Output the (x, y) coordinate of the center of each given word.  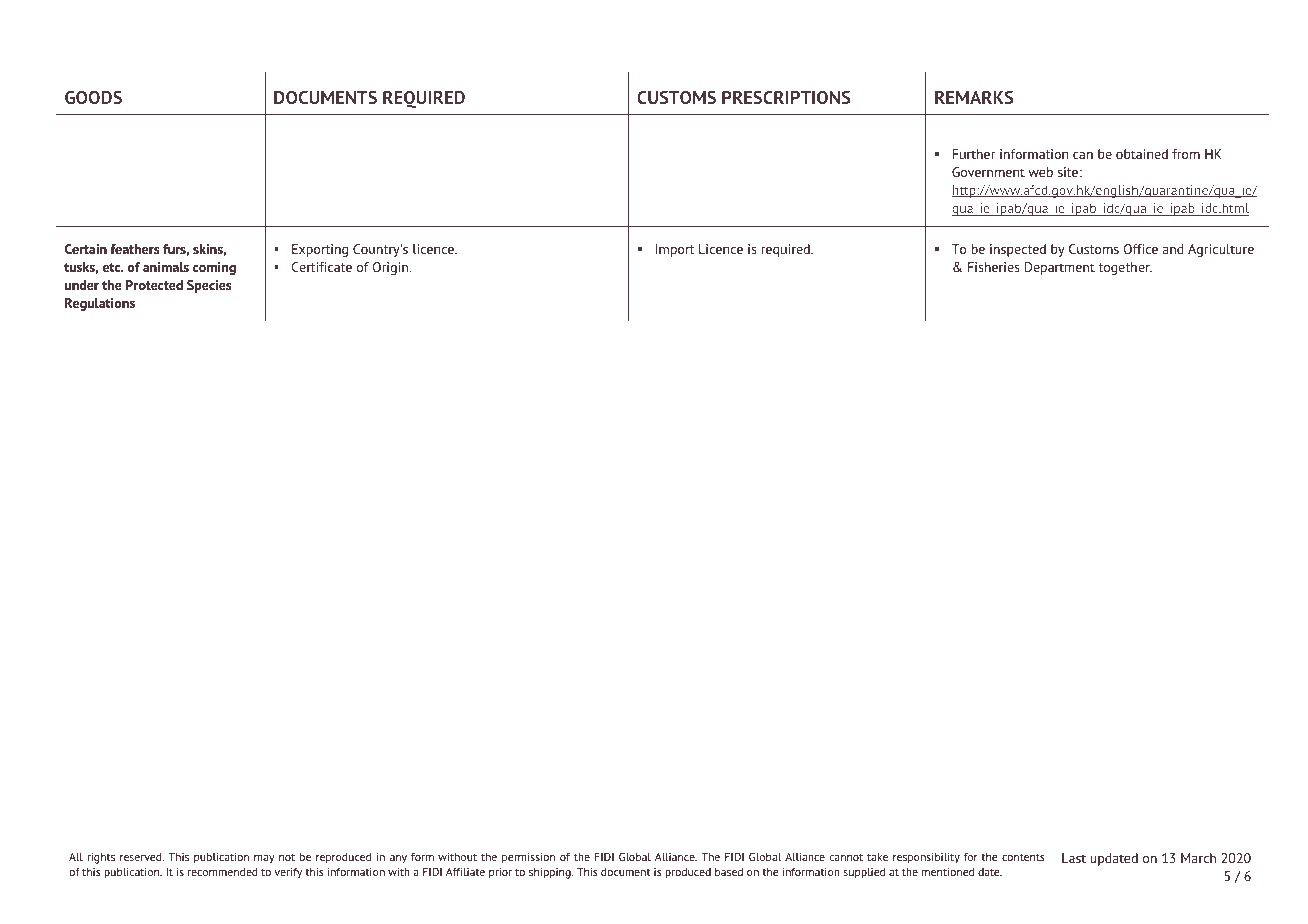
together (1125, 268)
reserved (142, 857)
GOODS (93, 97)
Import (675, 250)
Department (1060, 268)
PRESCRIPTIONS (786, 97)
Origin (392, 268)
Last (1074, 858)
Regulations (100, 304)
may (264, 859)
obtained (1142, 154)
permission (528, 858)
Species (209, 286)
